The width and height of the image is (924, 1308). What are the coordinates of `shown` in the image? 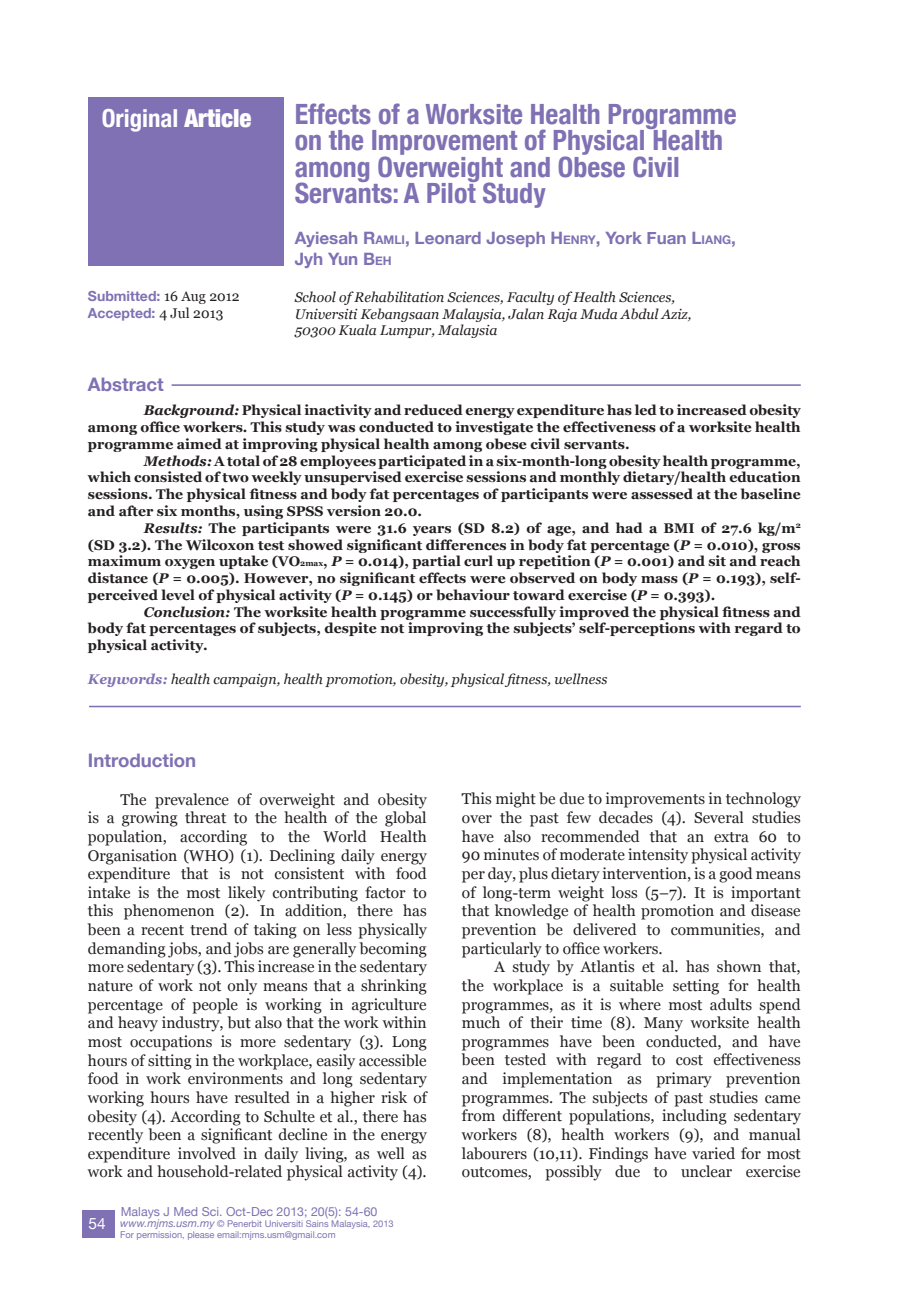 It's located at (739, 966).
